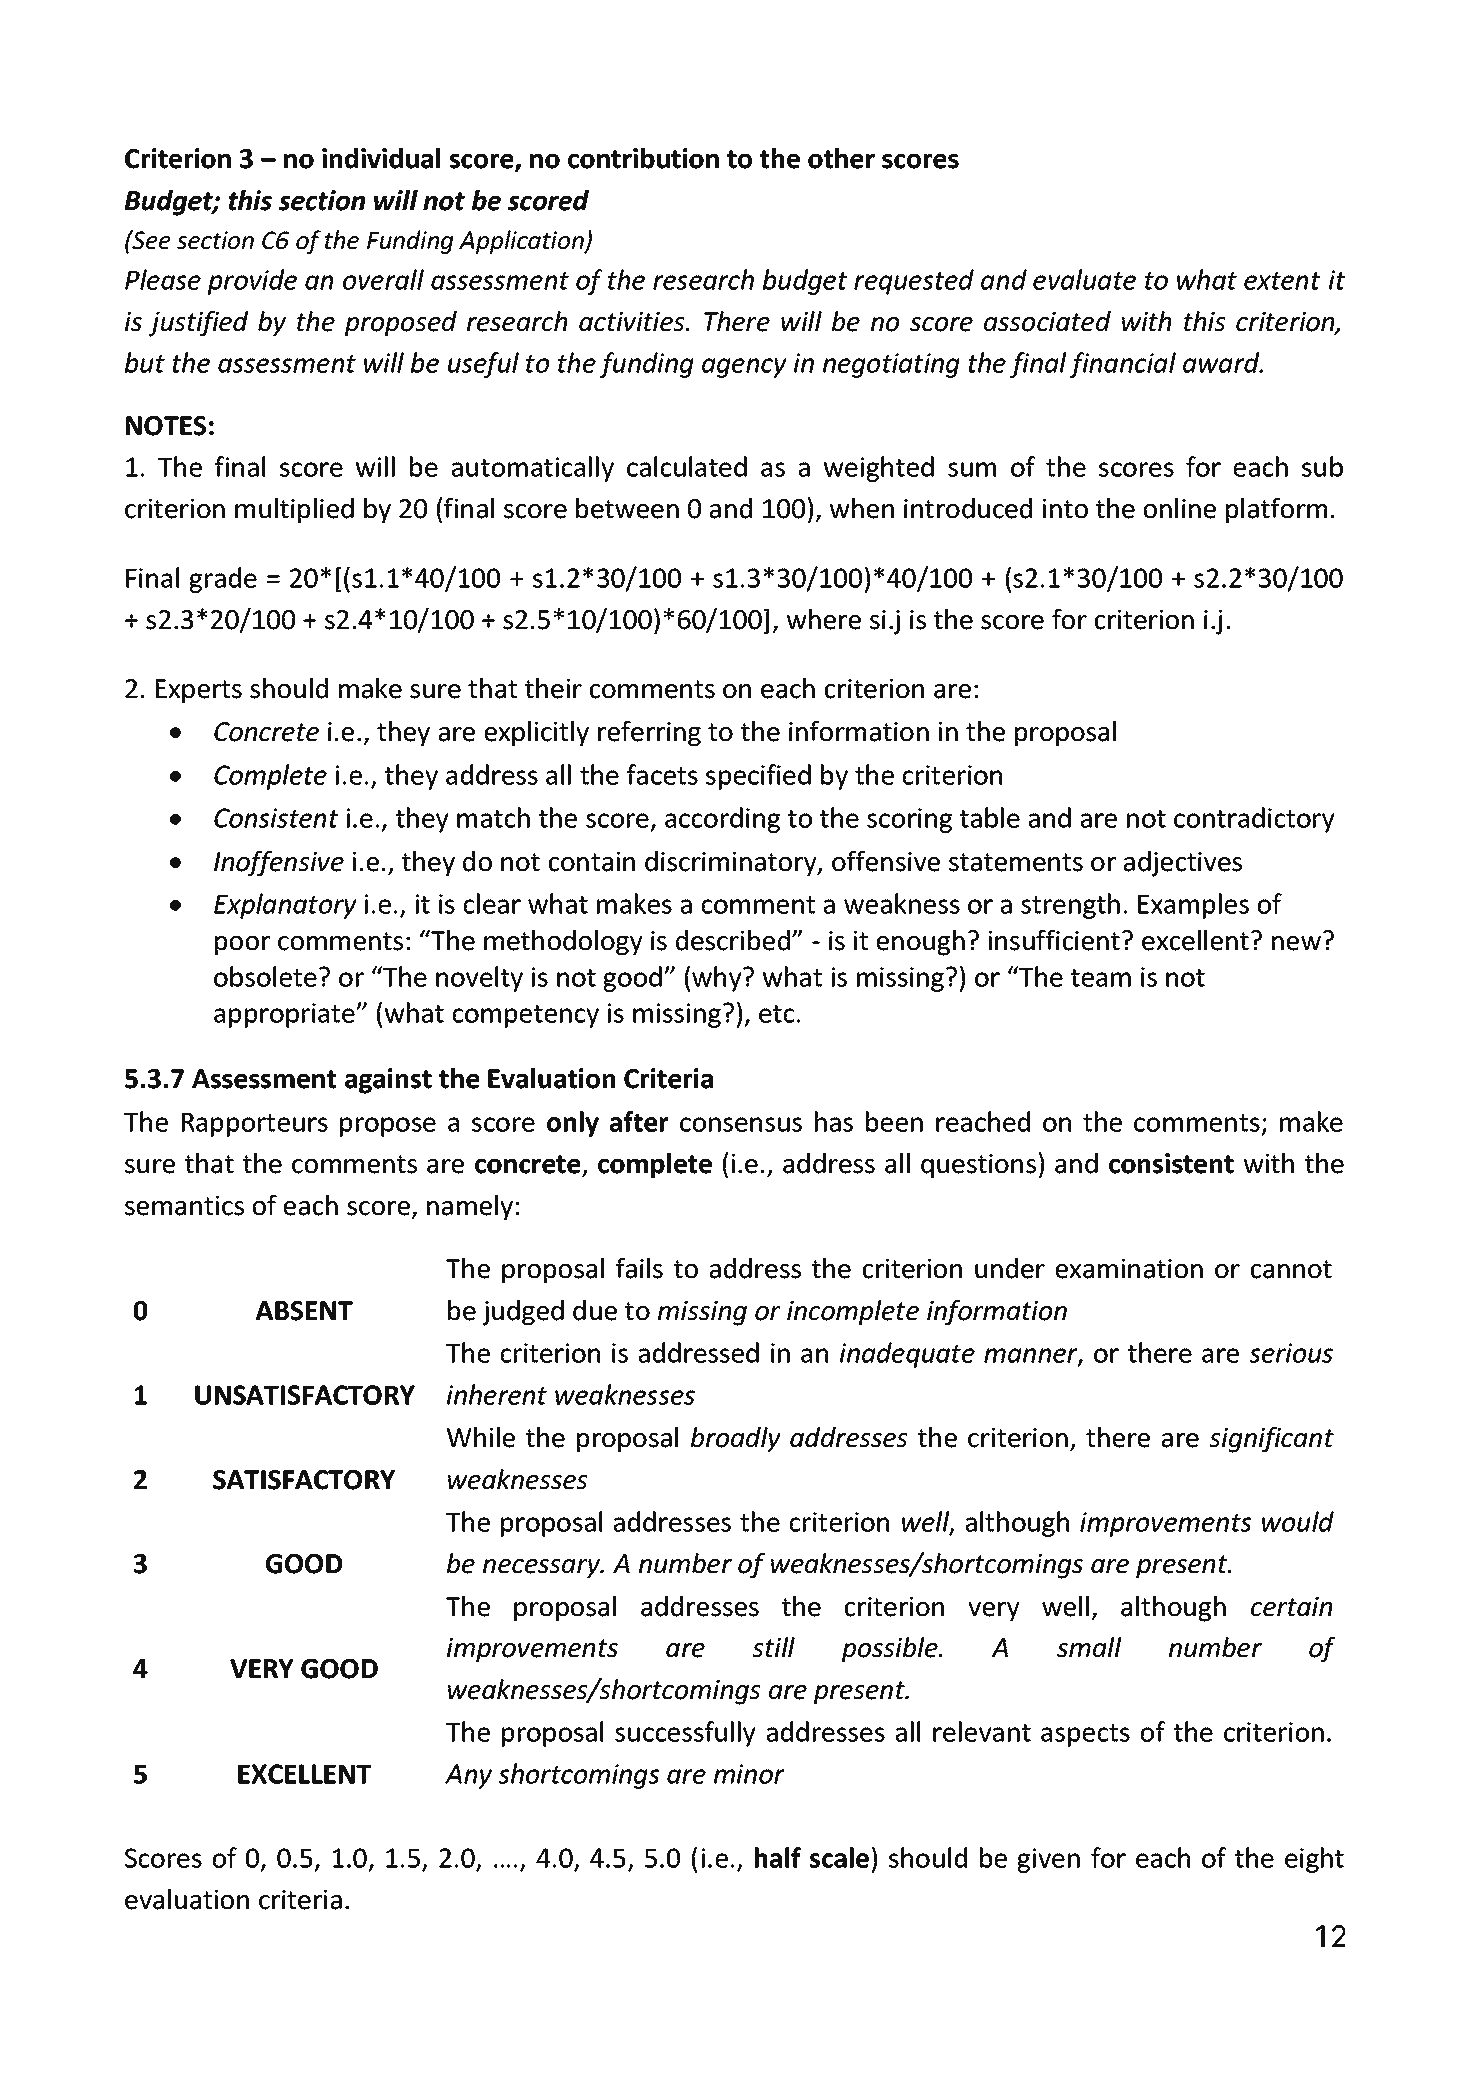 The width and height of the screenshot is (1469, 2077). Describe the element at coordinates (1084, 279) in the screenshot. I see `evaluate` at that location.
